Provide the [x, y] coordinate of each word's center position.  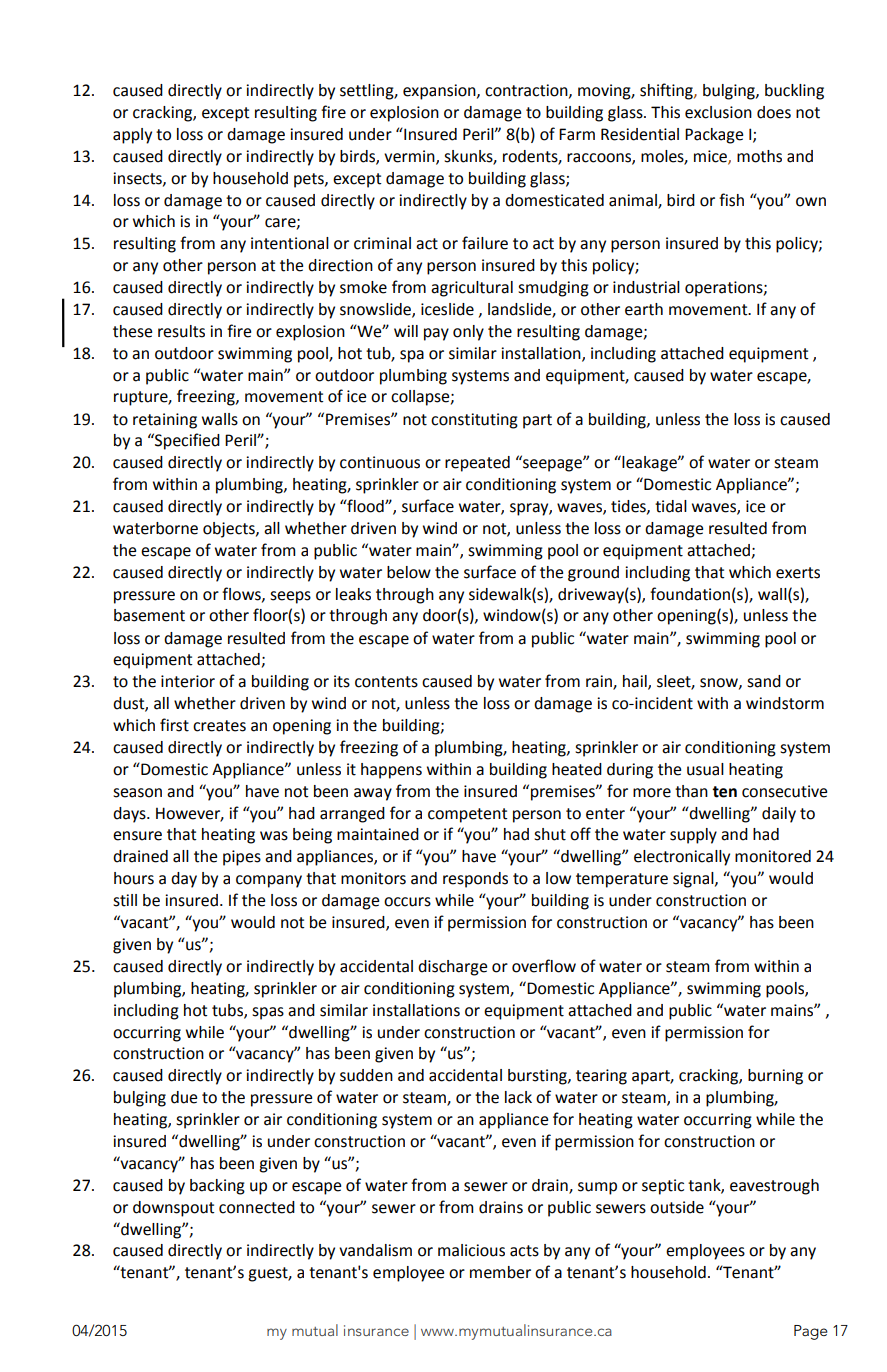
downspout [174, 1209]
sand [764, 681]
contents [386, 682]
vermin [410, 157]
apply [132, 136]
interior [188, 681]
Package [714, 136]
